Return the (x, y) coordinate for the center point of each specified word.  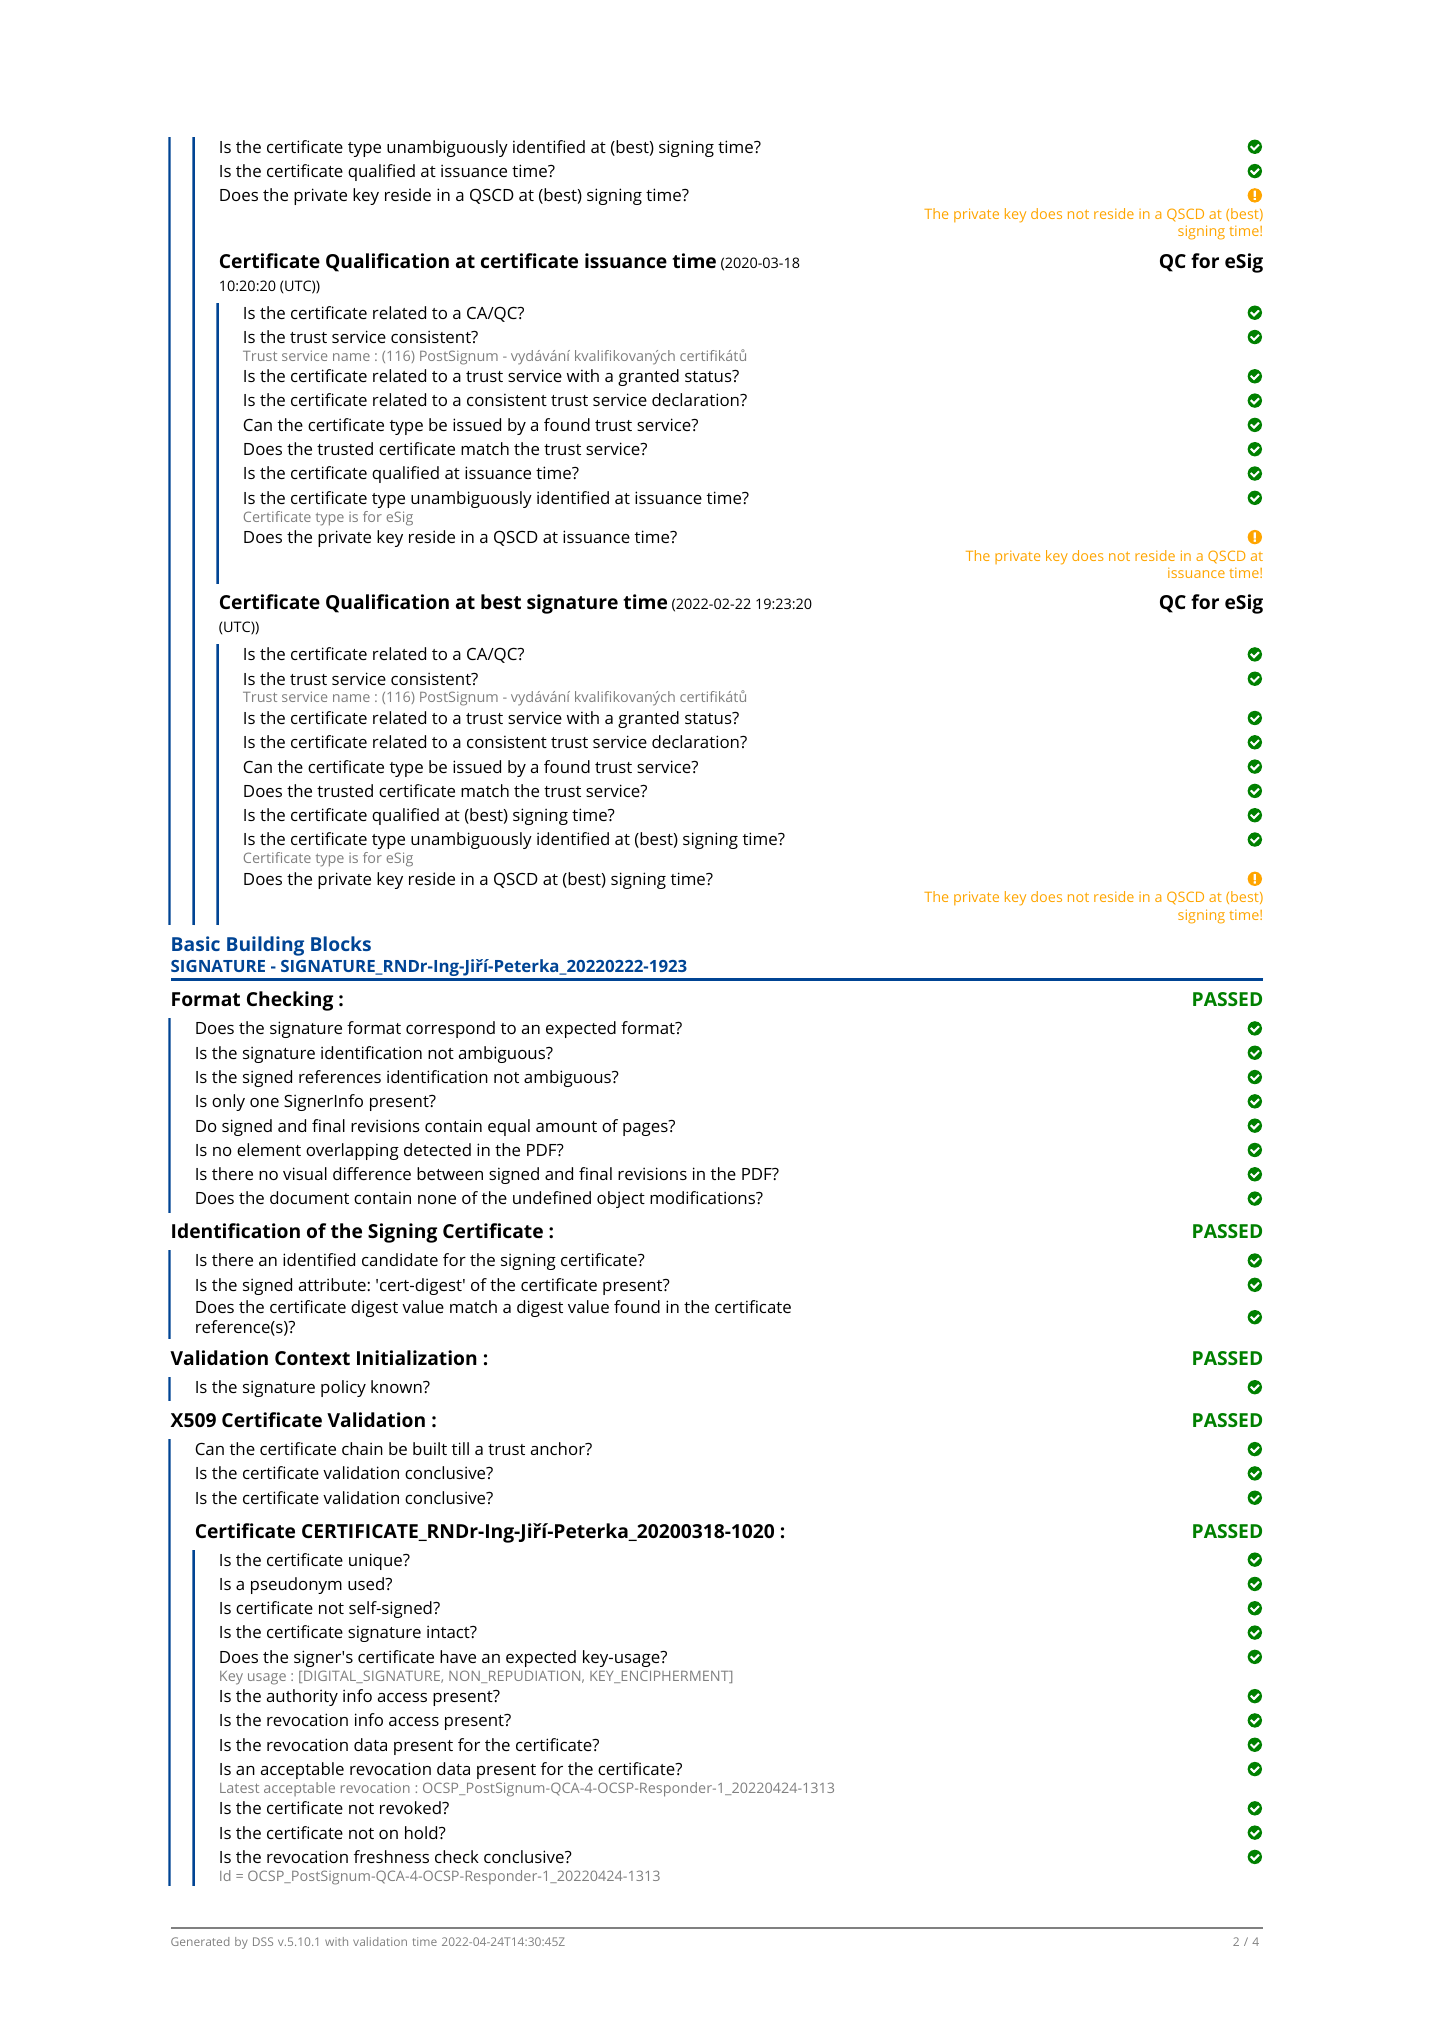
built (430, 1448)
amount (566, 1126)
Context (312, 1358)
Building (265, 946)
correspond (450, 1029)
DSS (263, 1941)
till (460, 1448)
